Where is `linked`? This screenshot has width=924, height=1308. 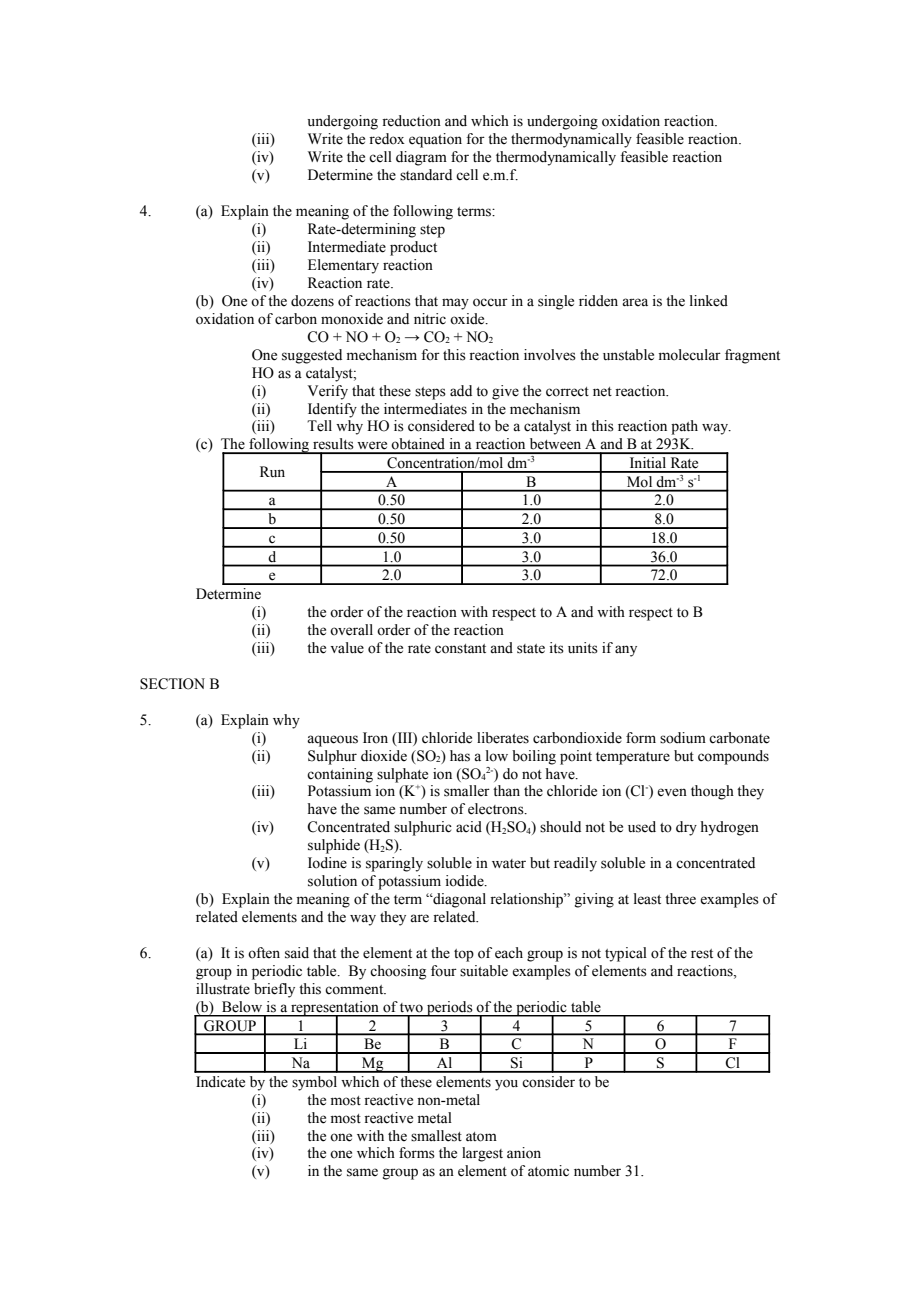
linked is located at coordinates (709, 301).
